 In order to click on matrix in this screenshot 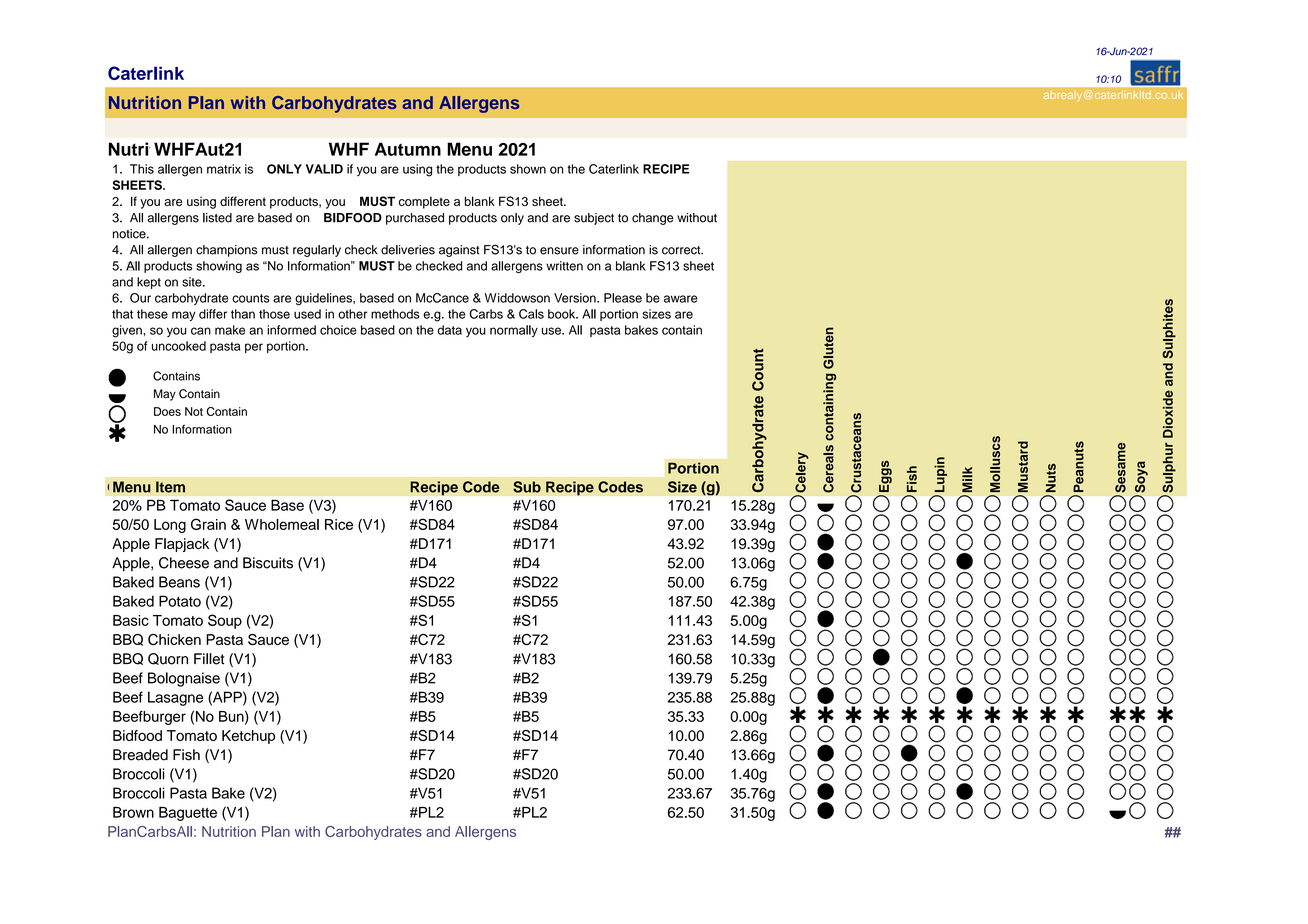, I will do `click(224, 169)`.
